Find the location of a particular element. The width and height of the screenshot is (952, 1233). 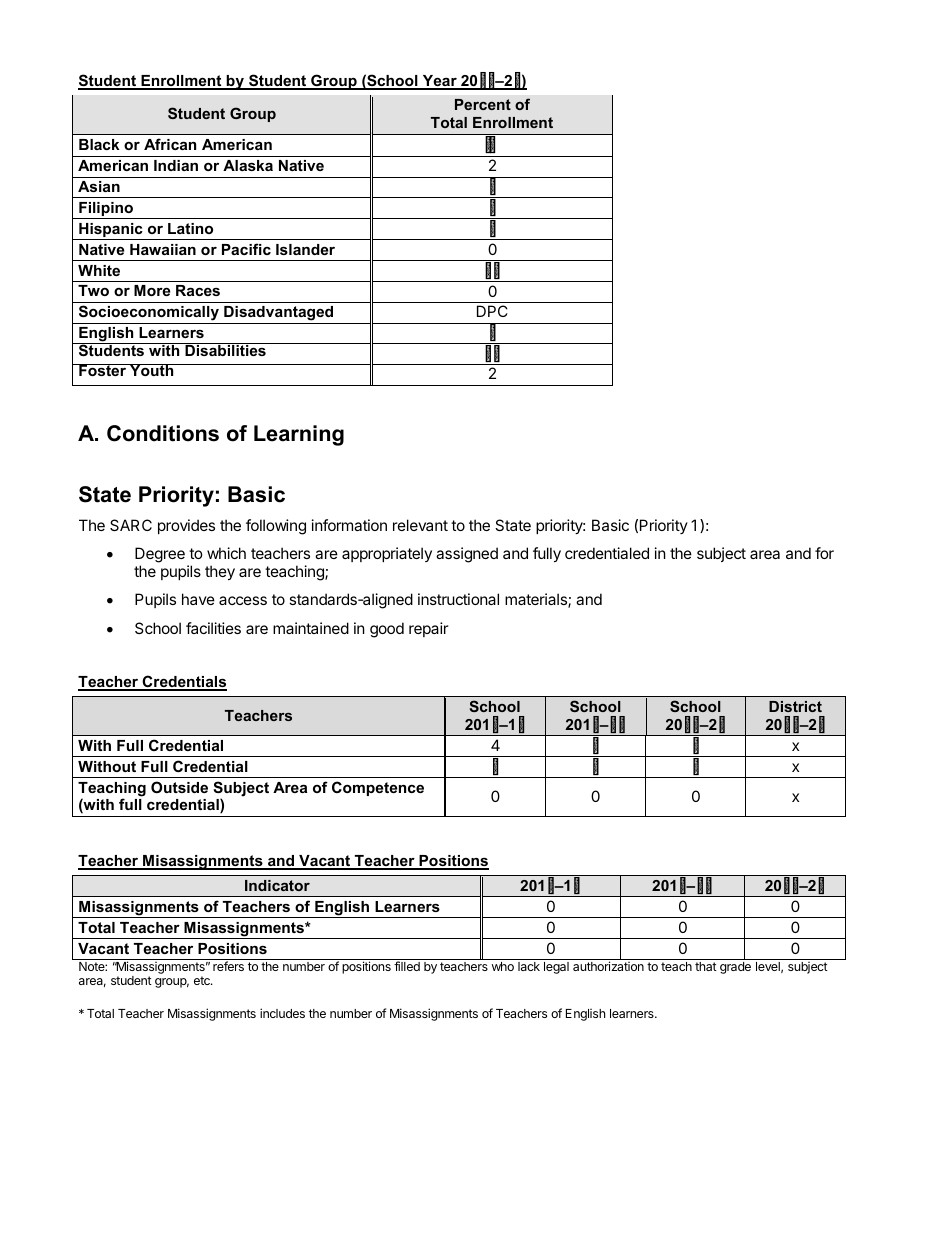

materials is located at coordinates (537, 600).
